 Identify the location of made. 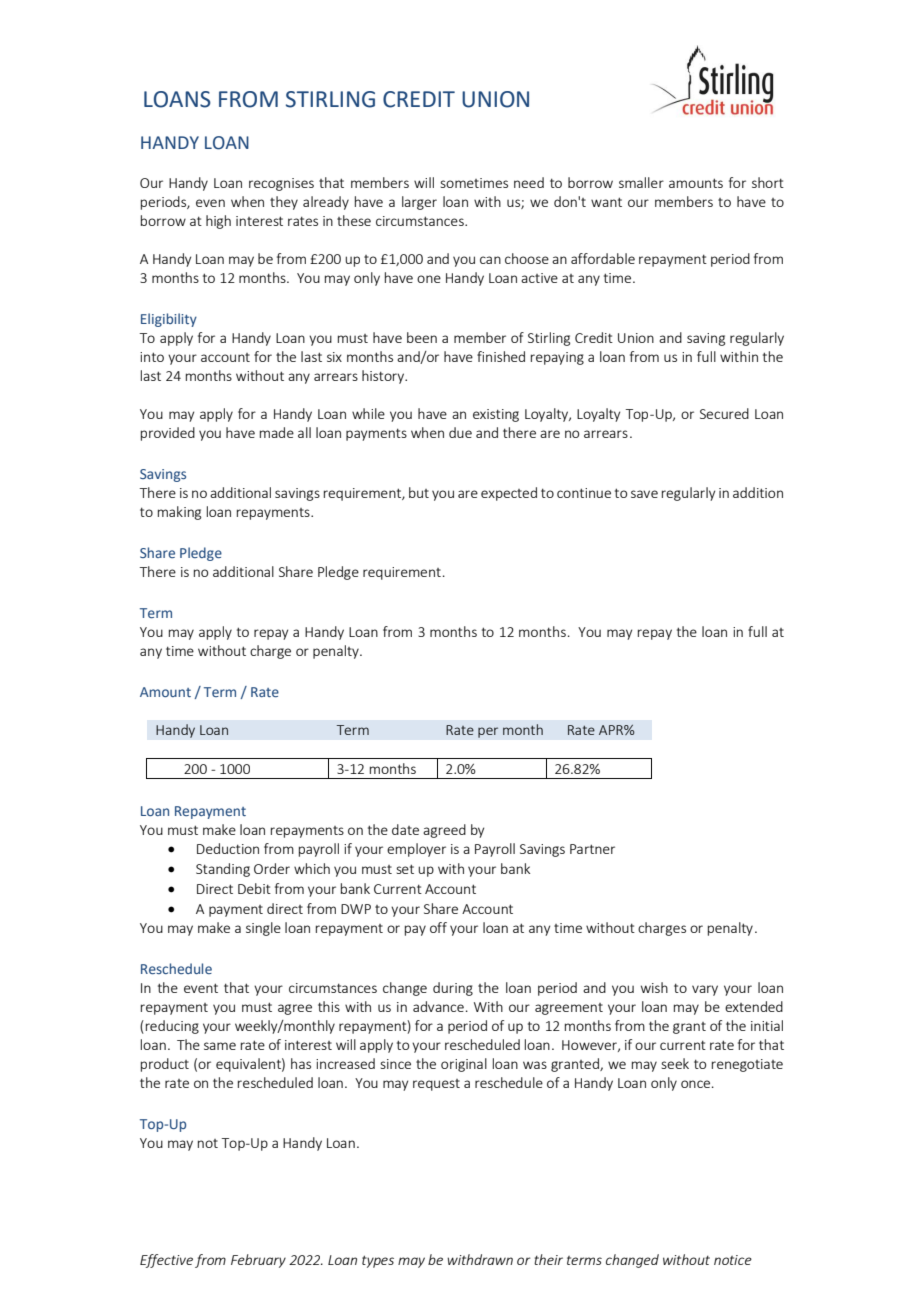
(277, 432).
